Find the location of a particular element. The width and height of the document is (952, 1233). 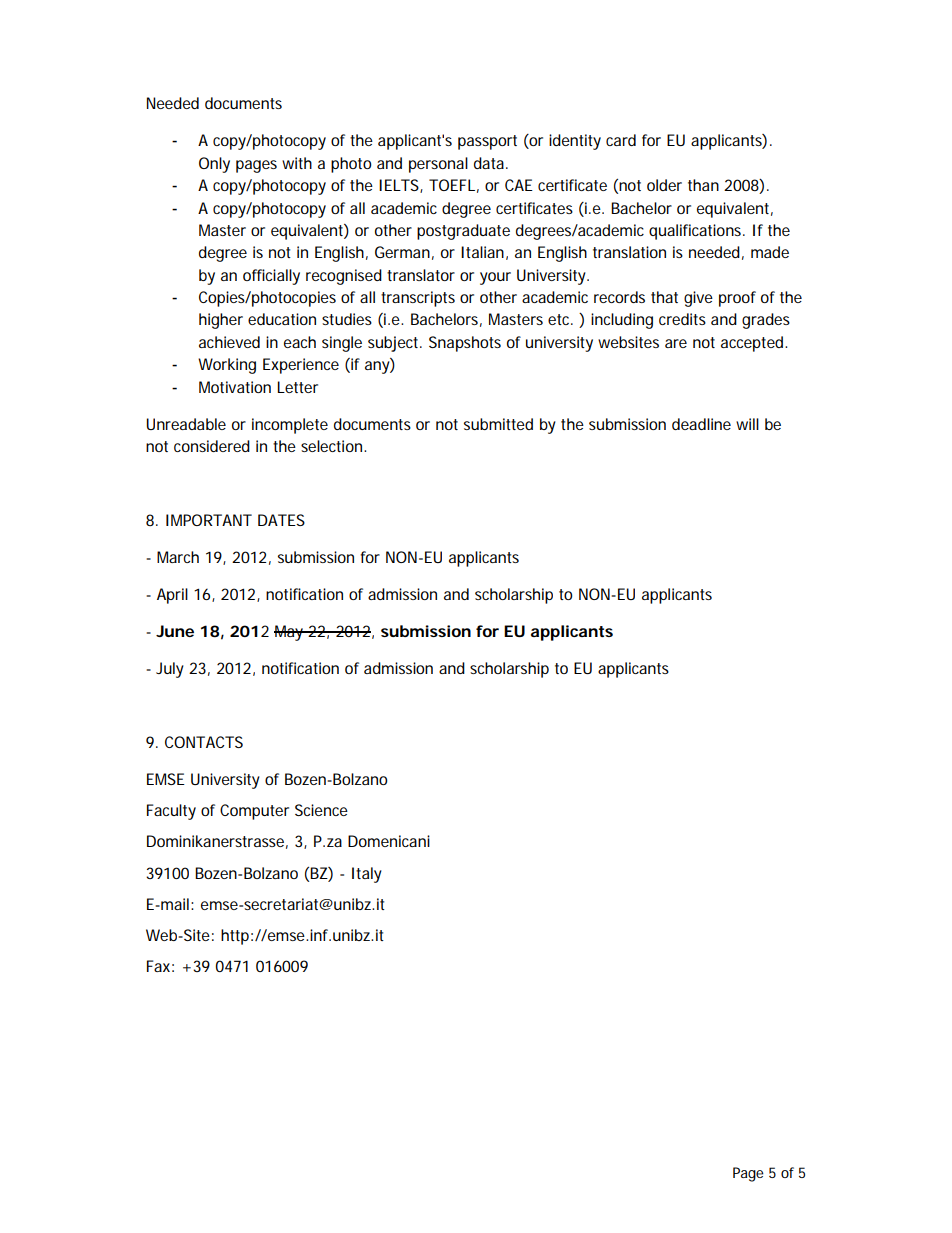

deadline is located at coordinates (701, 424).
